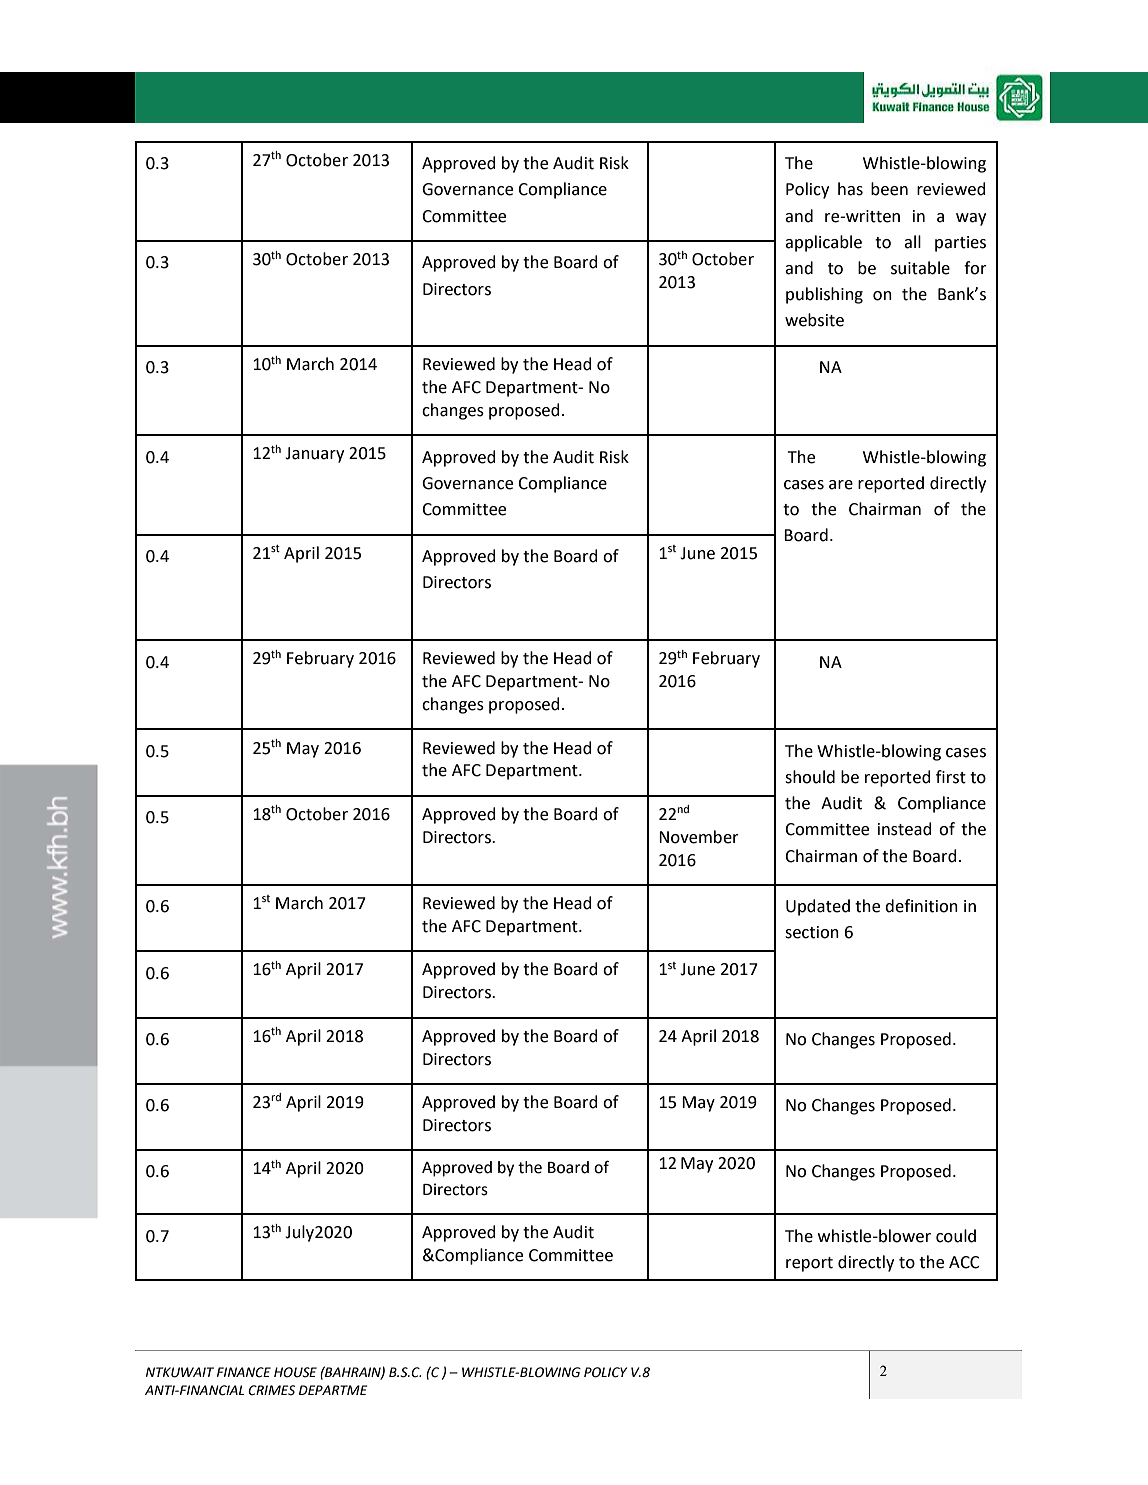 This screenshot has height=1485, width=1148. I want to click on HOUSE, so click(295, 1372).
